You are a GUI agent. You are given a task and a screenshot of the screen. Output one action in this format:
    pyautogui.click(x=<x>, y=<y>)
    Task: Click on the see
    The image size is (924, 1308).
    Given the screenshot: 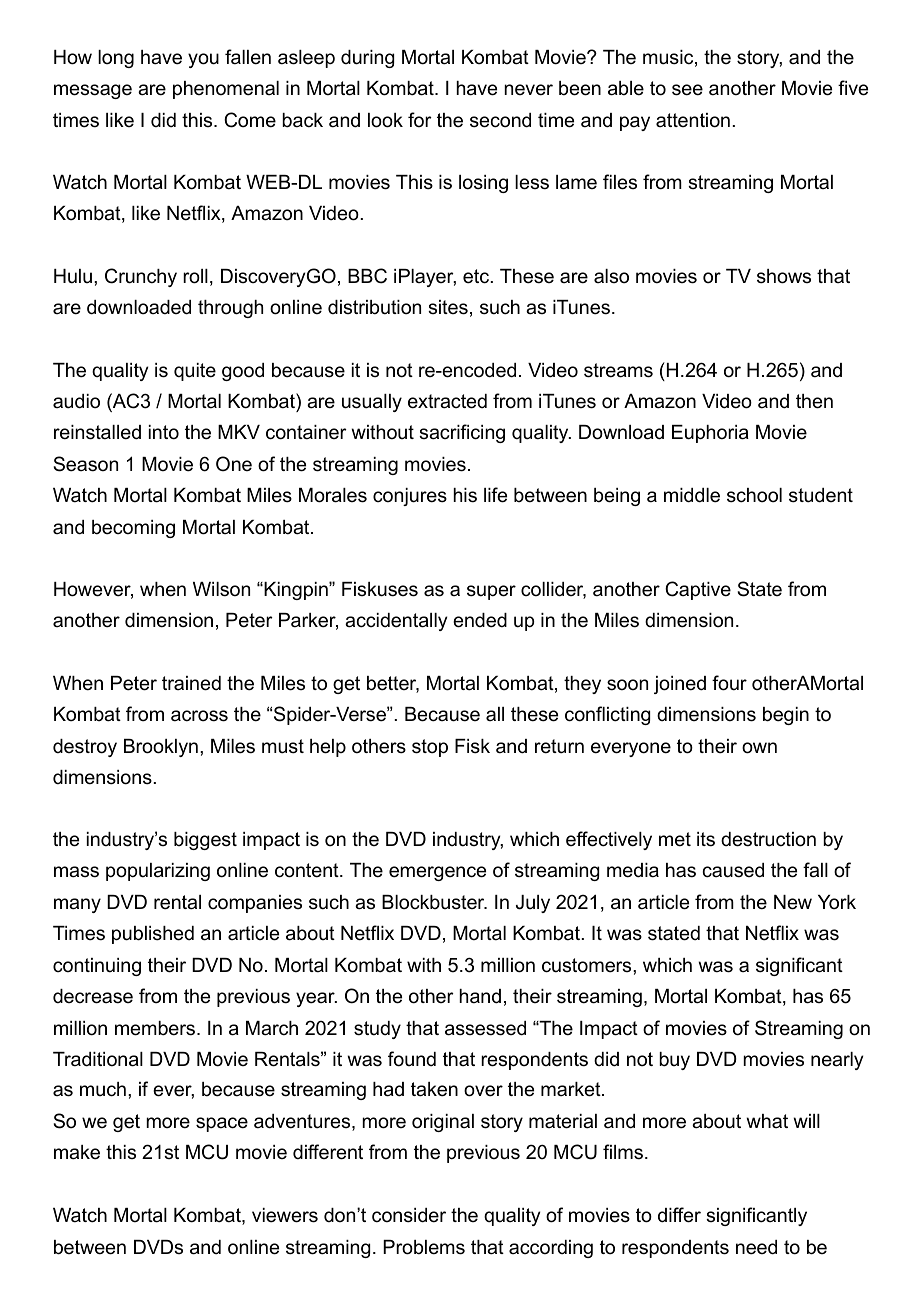 What is the action you would take?
    pyautogui.click(x=687, y=90)
